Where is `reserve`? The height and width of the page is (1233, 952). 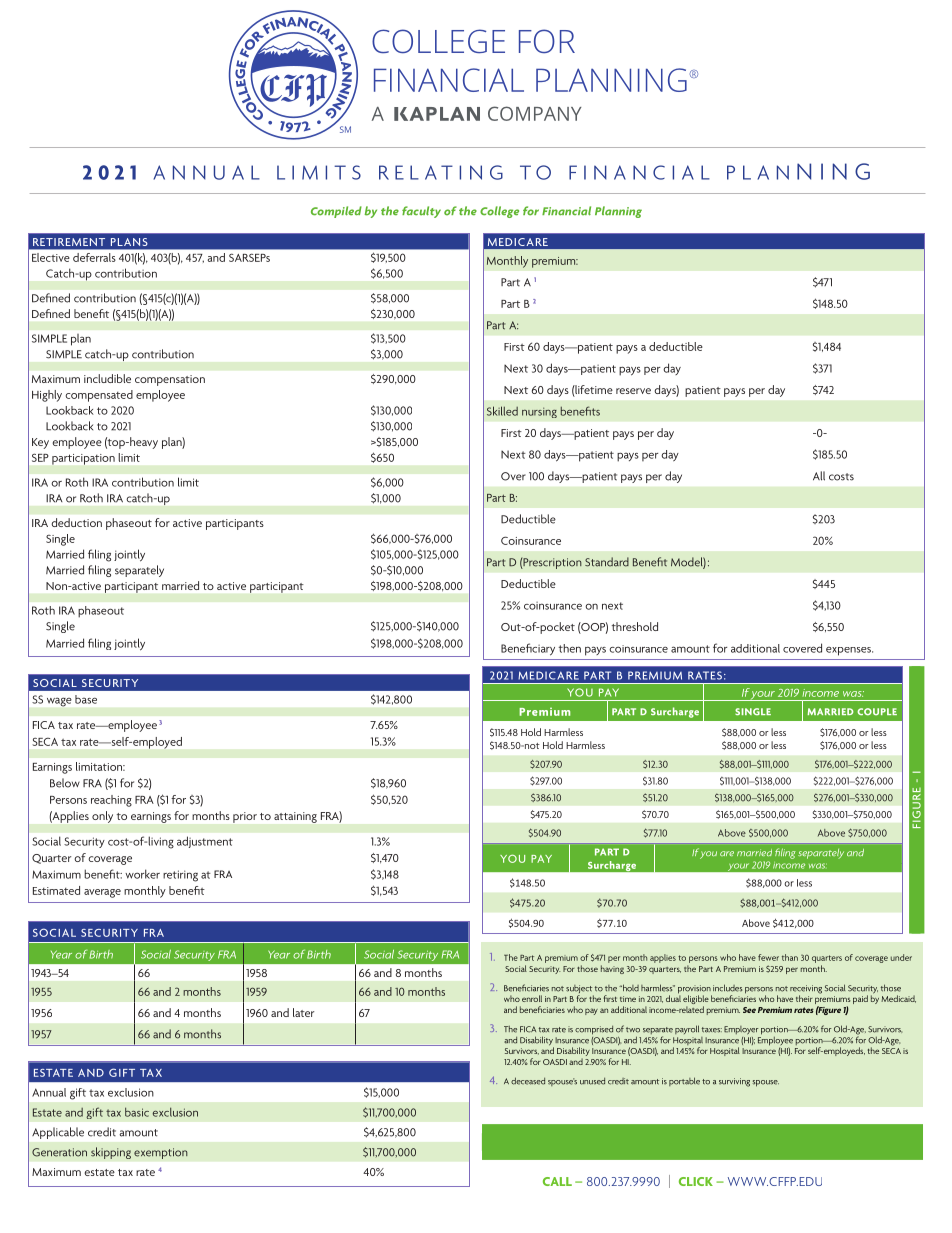
reserve is located at coordinates (633, 391).
